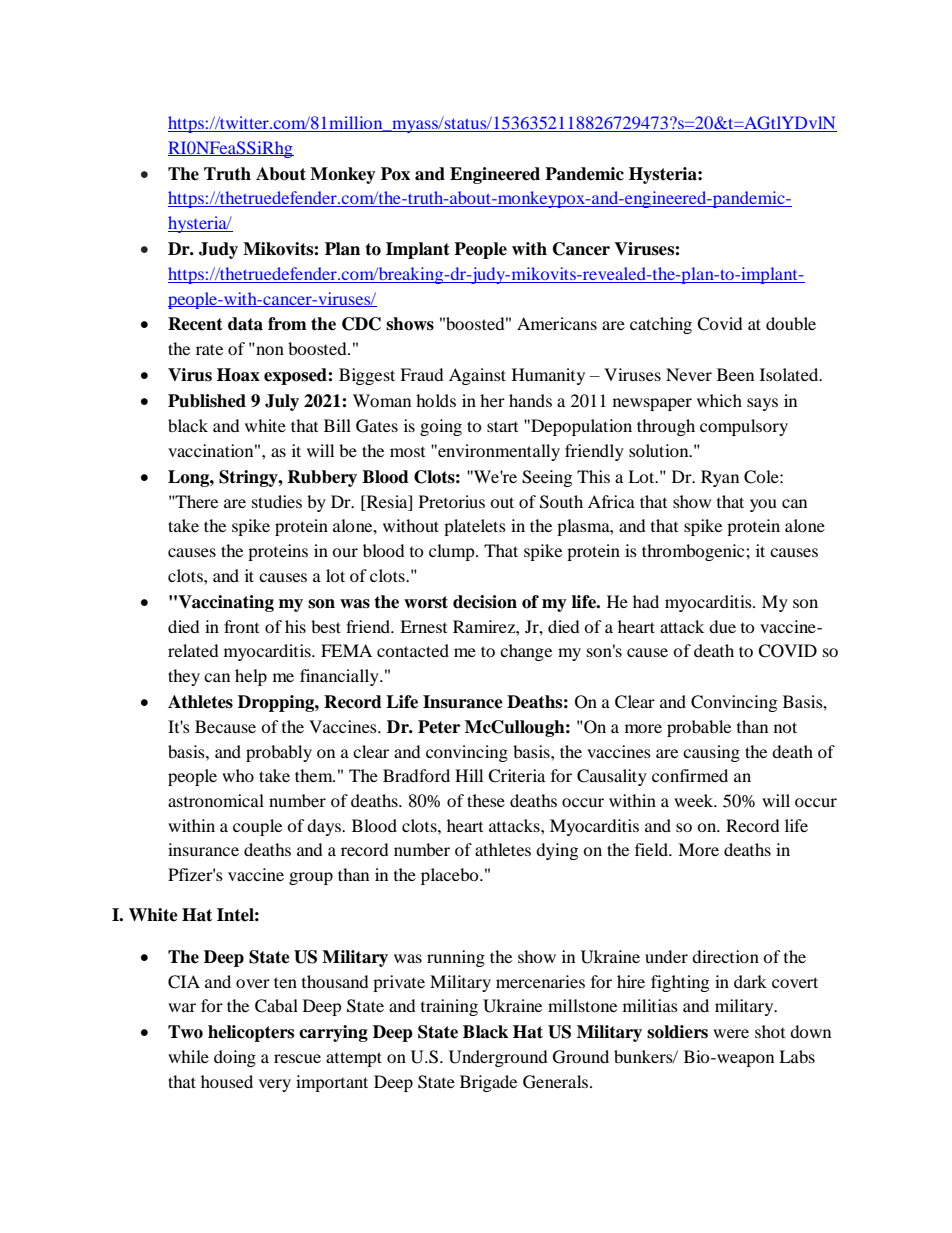 The width and height of the screenshot is (952, 1233). I want to click on week, so click(695, 800).
